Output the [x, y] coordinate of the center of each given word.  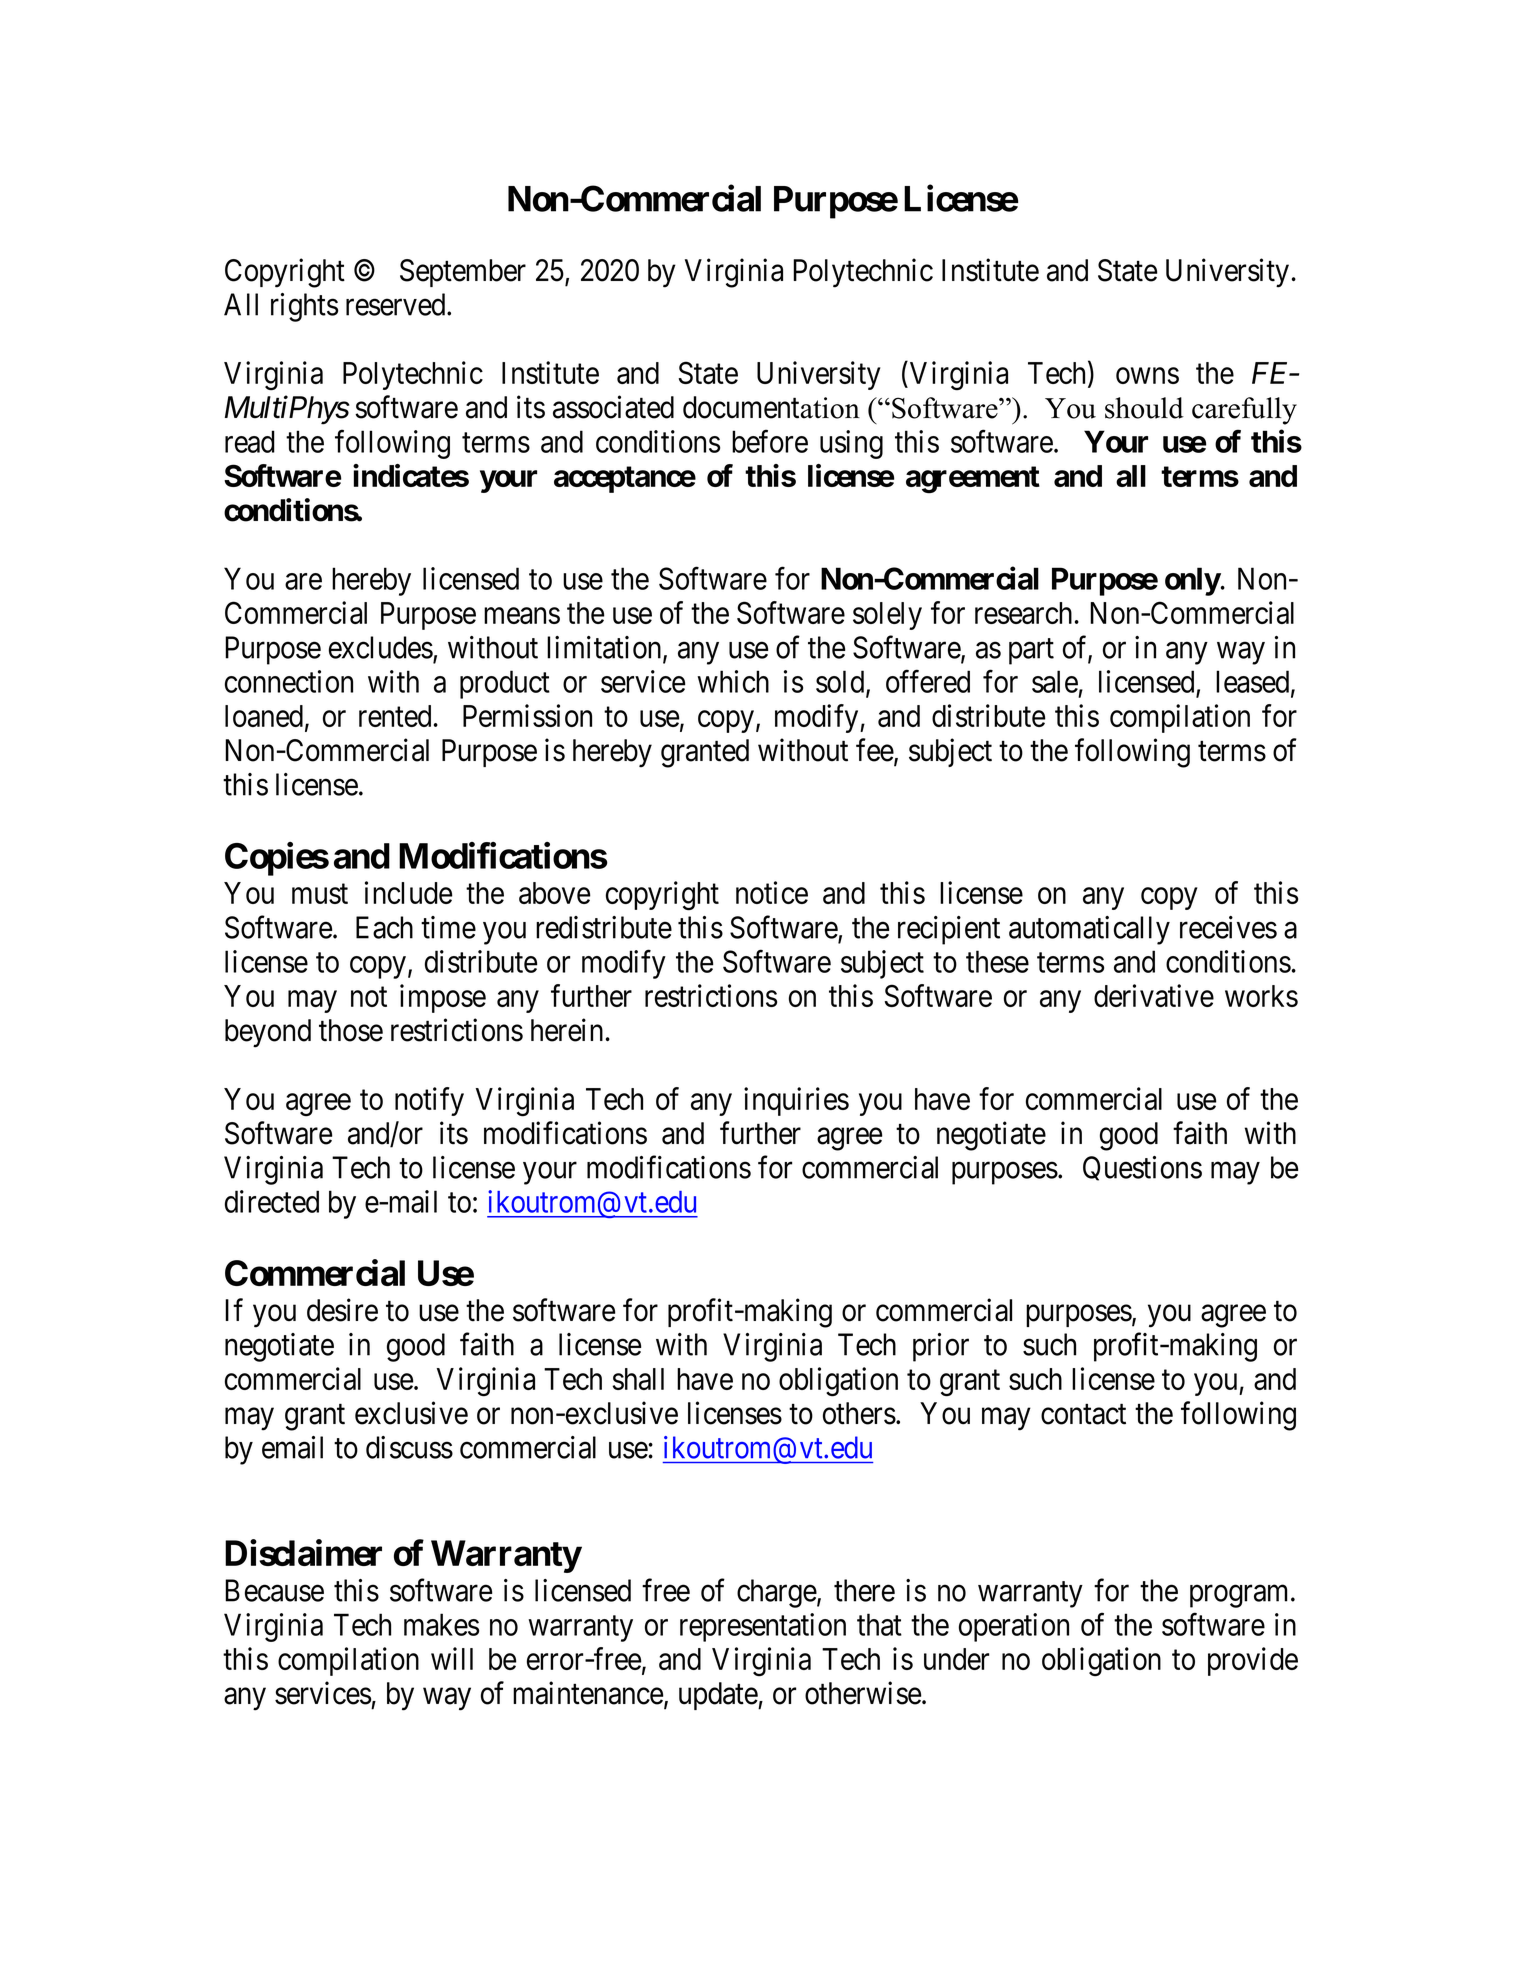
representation [763, 1627]
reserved [397, 304]
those [351, 1030]
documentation [771, 407]
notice [772, 892]
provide [1253, 1661]
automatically [1089, 930]
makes [441, 1624]
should [1144, 408]
